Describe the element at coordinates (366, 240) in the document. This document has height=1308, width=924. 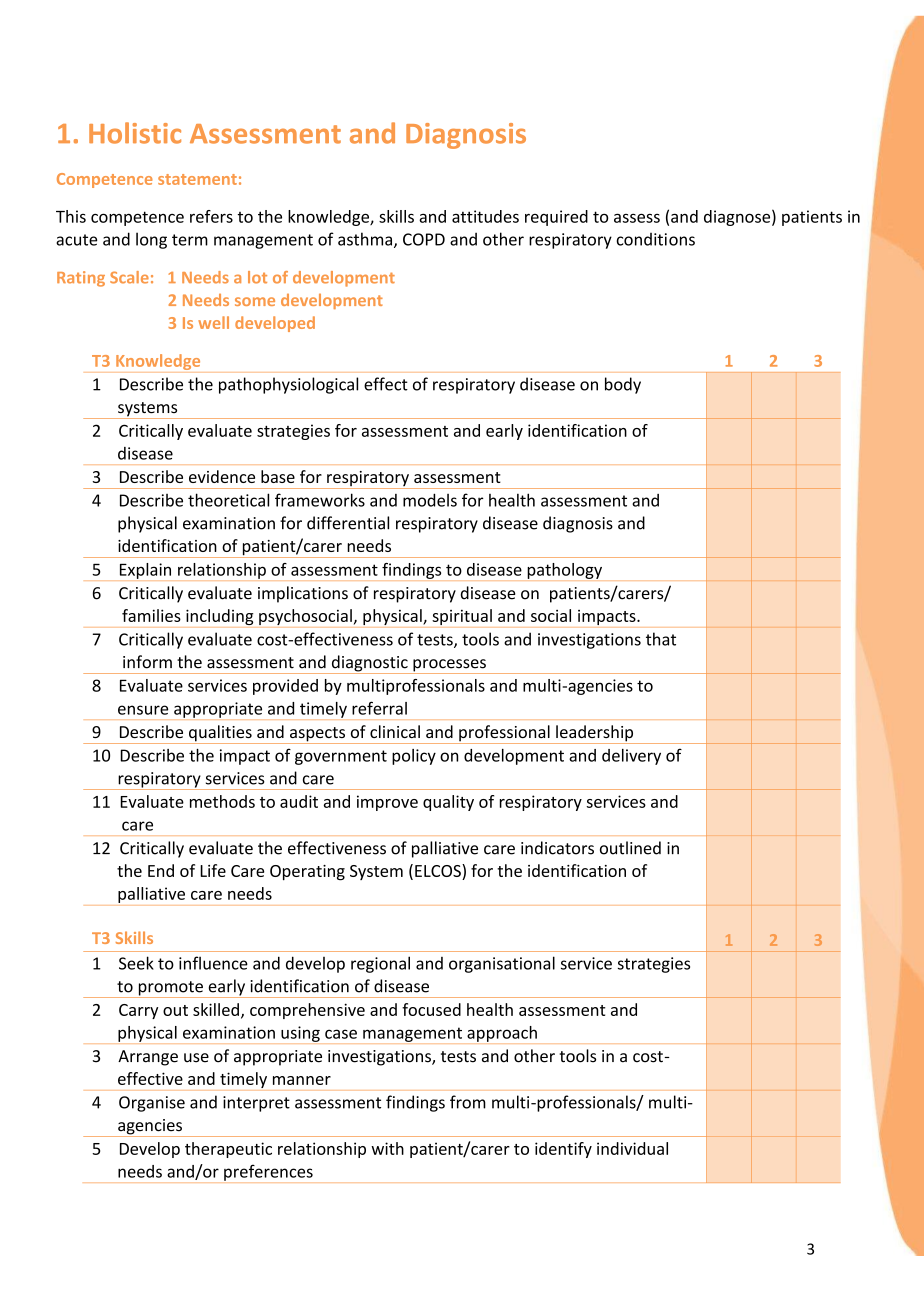
I see `asthma` at that location.
